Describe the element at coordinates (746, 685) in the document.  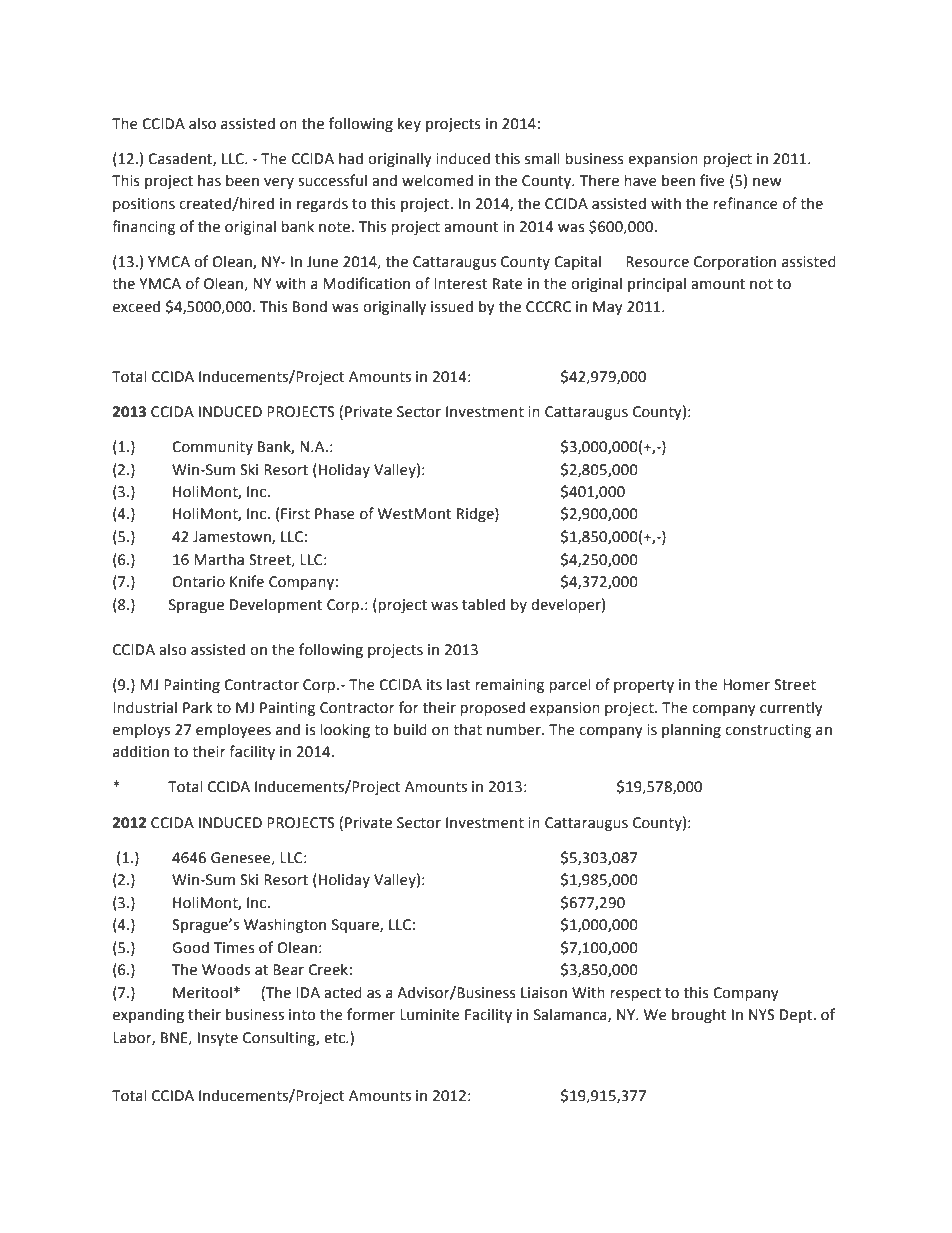
I see `Homer` at that location.
